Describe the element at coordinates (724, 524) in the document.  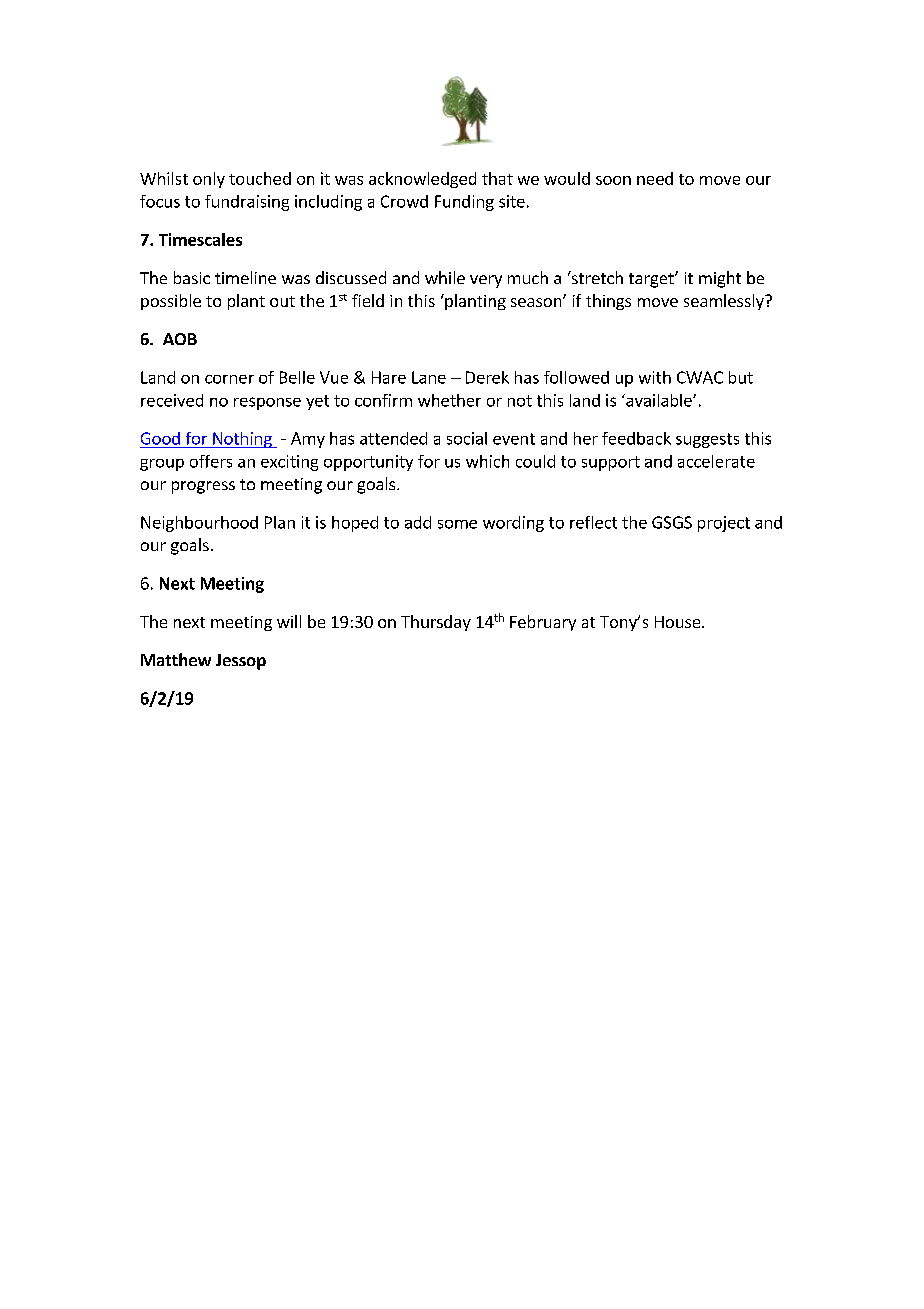
I see `project` at that location.
